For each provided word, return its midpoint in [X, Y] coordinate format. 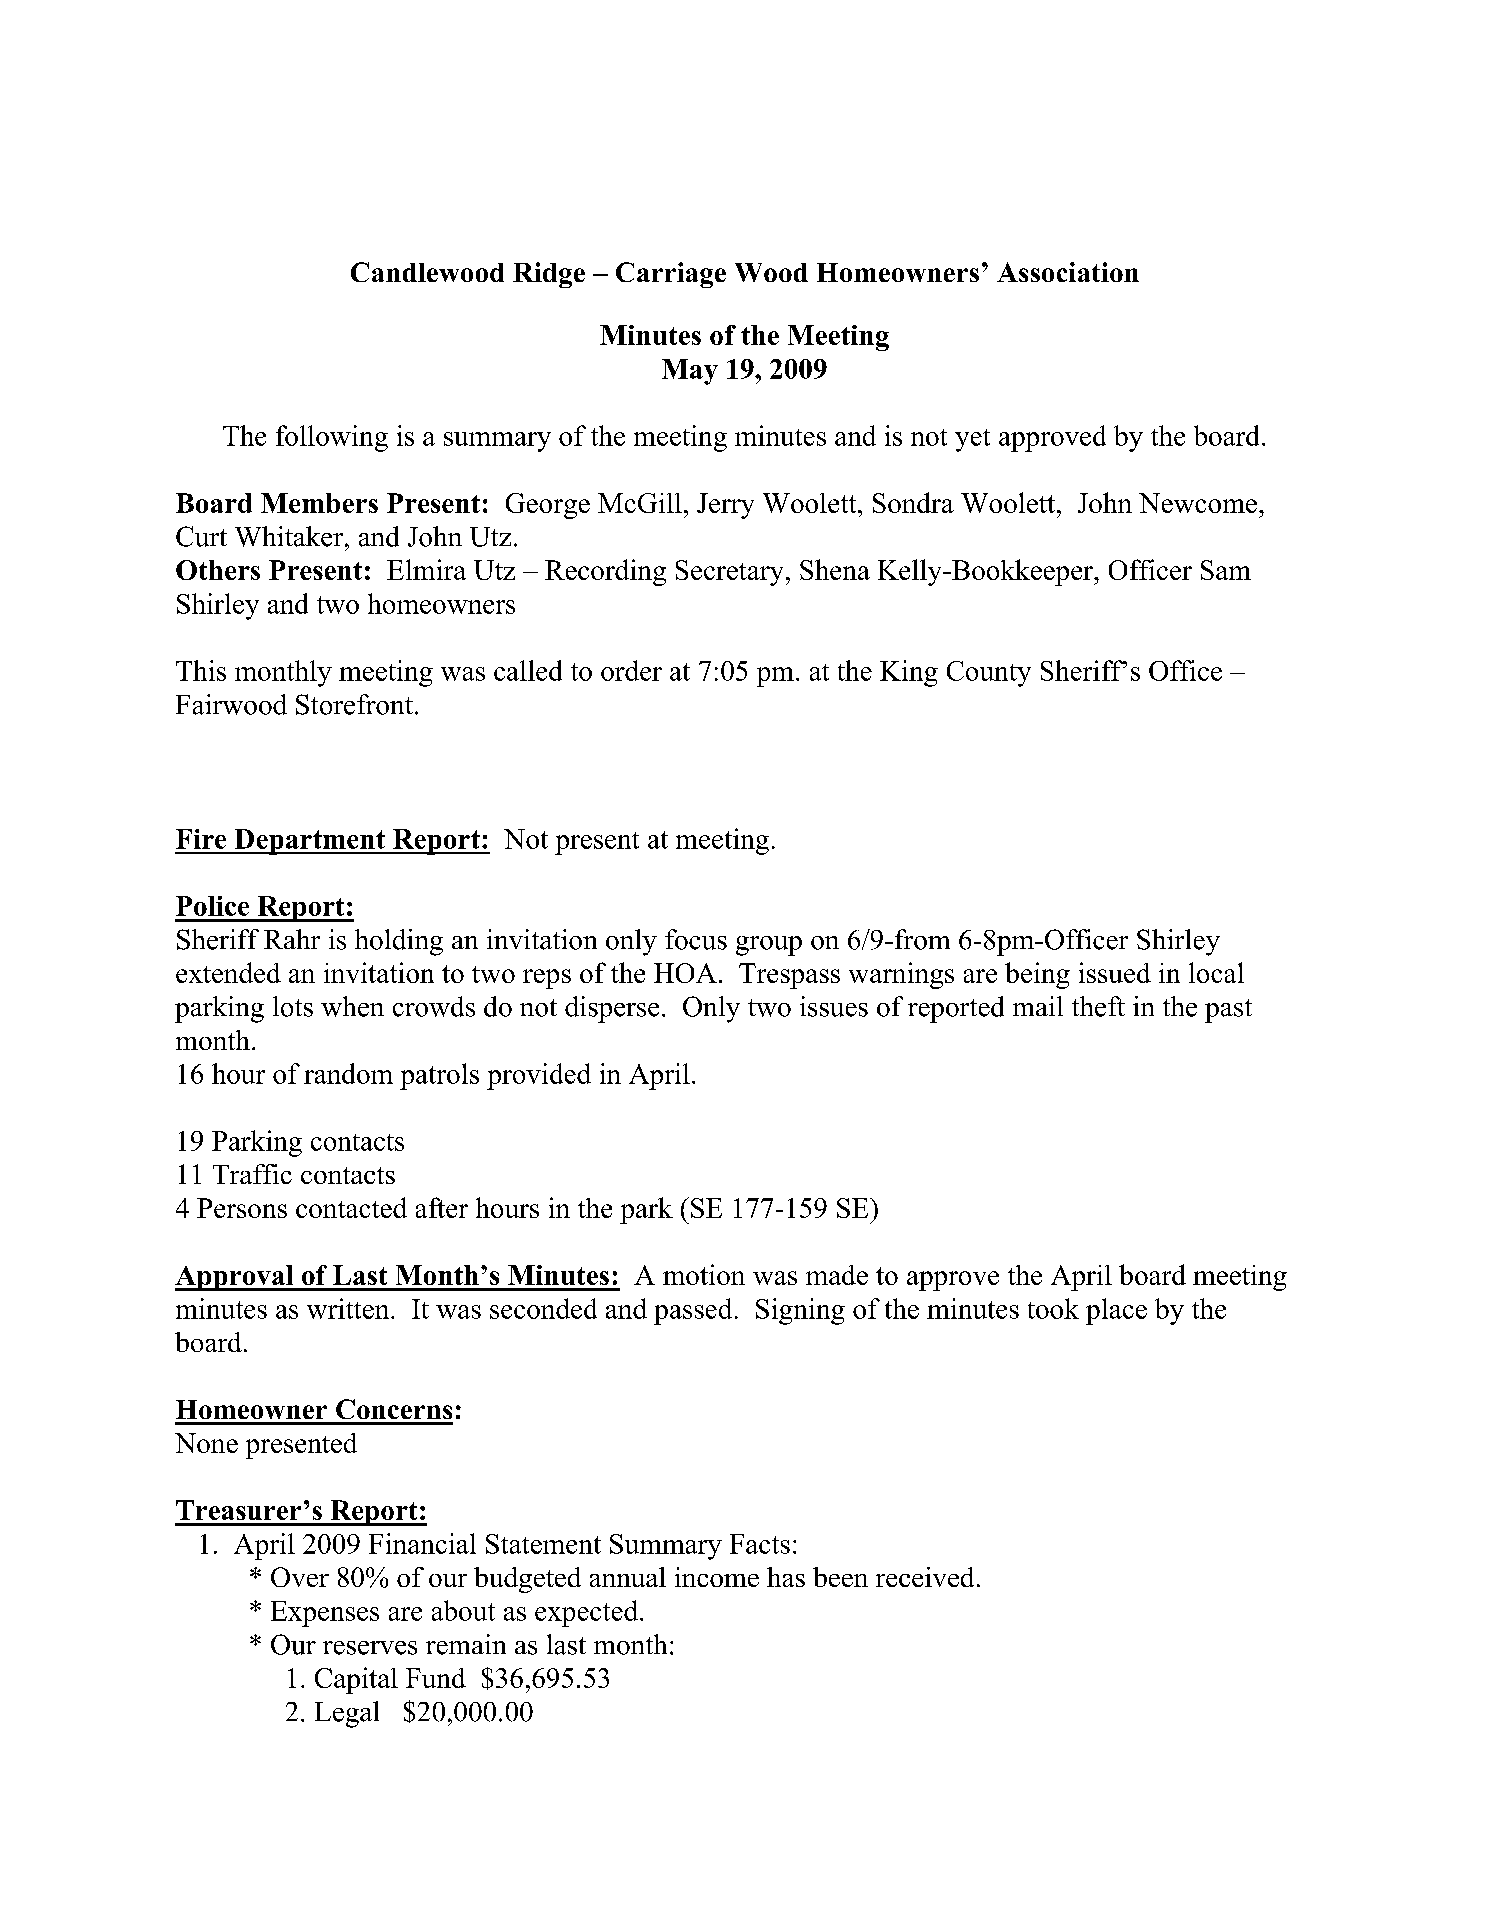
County [989, 674]
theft [1098, 1006]
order [631, 670]
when [352, 1006]
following [332, 438]
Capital [356, 1680]
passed [693, 1311]
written [349, 1308]
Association [1068, 272]
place [1116, 1311]
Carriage [671, 275]
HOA [685, 973]
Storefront [354, 704]
